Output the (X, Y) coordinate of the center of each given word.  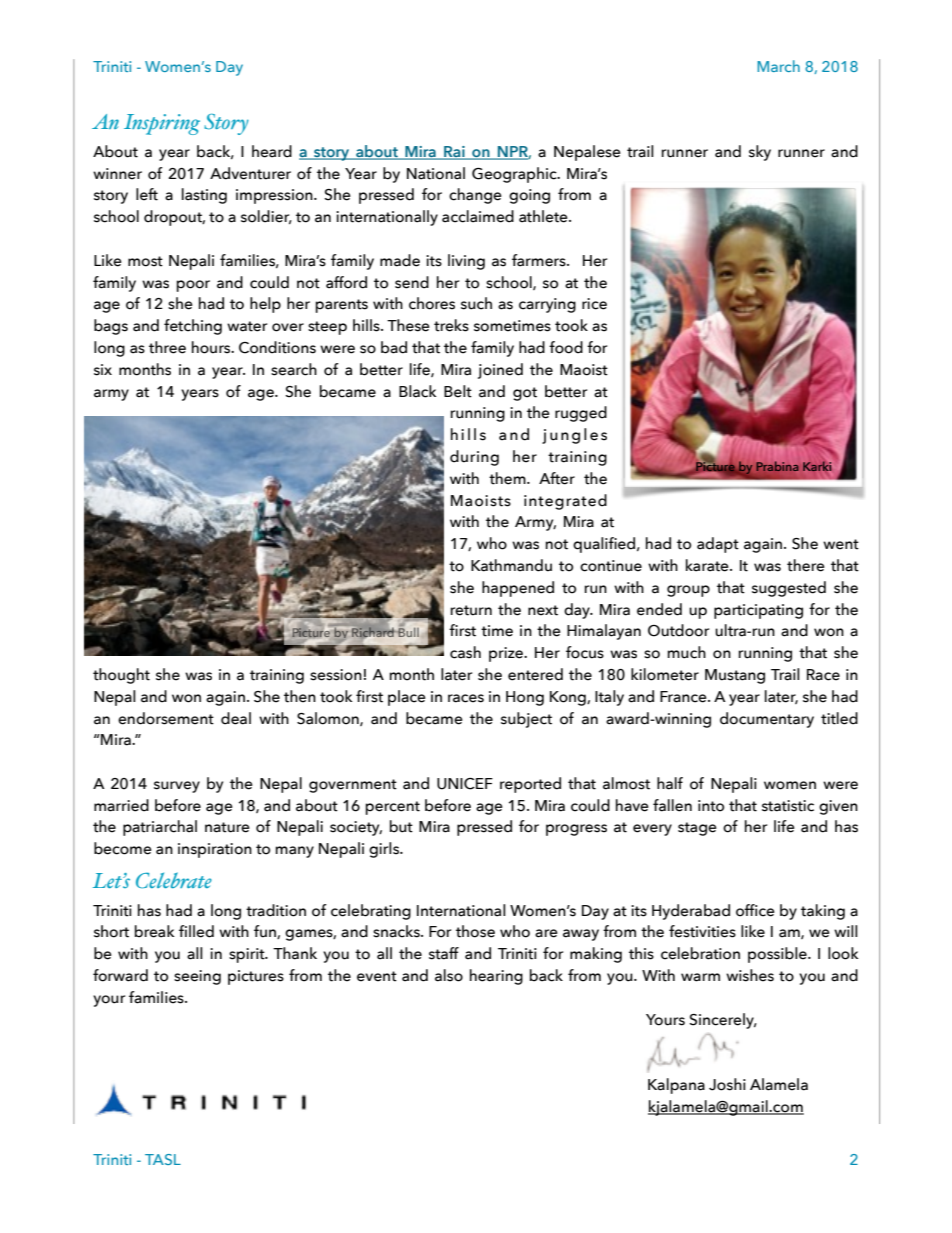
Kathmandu (511, 565)
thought (121, 676)
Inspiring (162, 124)
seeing (197, 977)
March (778, 66)
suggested (789, 589)
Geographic (515, 175)
